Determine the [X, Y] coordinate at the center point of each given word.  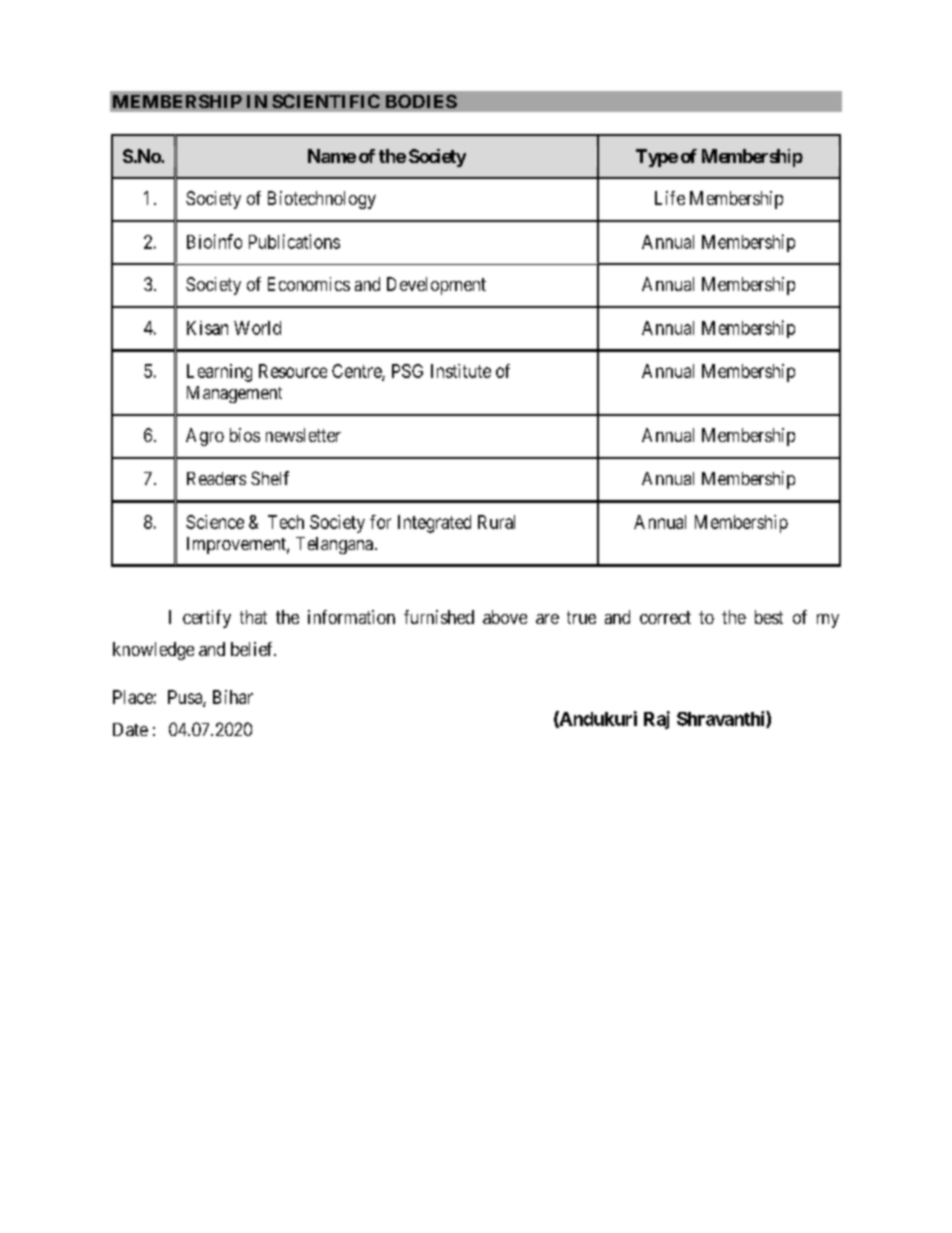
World [257, 328]
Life [670, 198]
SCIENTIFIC [326, 101]
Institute [461, 371]
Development [436, 286]
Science [215, 522]
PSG [407, 371]
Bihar [233, 697]
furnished [439, 617]
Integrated [434, 524]
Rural [496, 522]
